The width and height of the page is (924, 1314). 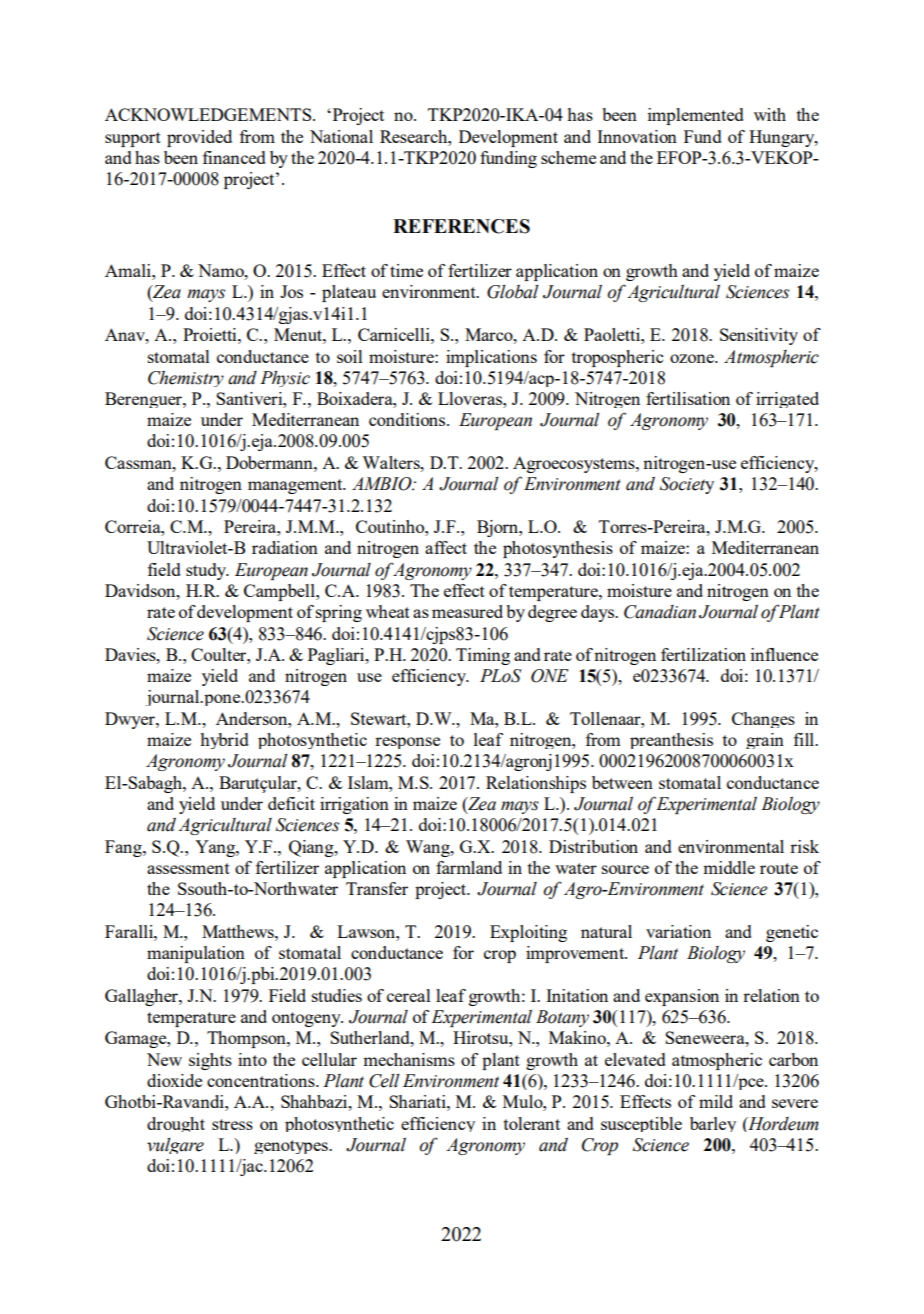 I want to click on tolerant, so click(x=532, y=1123).
